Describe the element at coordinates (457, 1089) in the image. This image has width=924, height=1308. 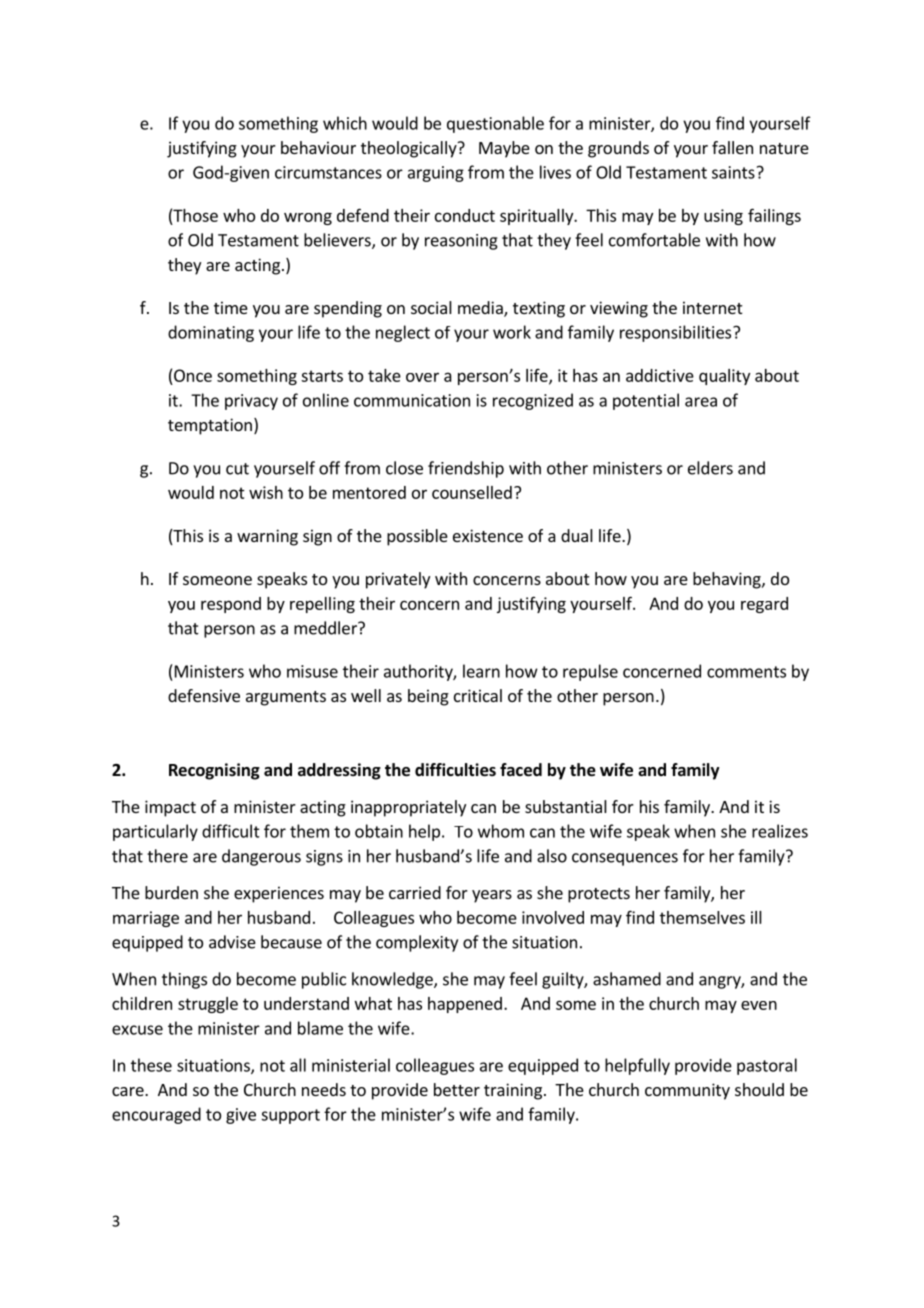
I see `better` at that location.
